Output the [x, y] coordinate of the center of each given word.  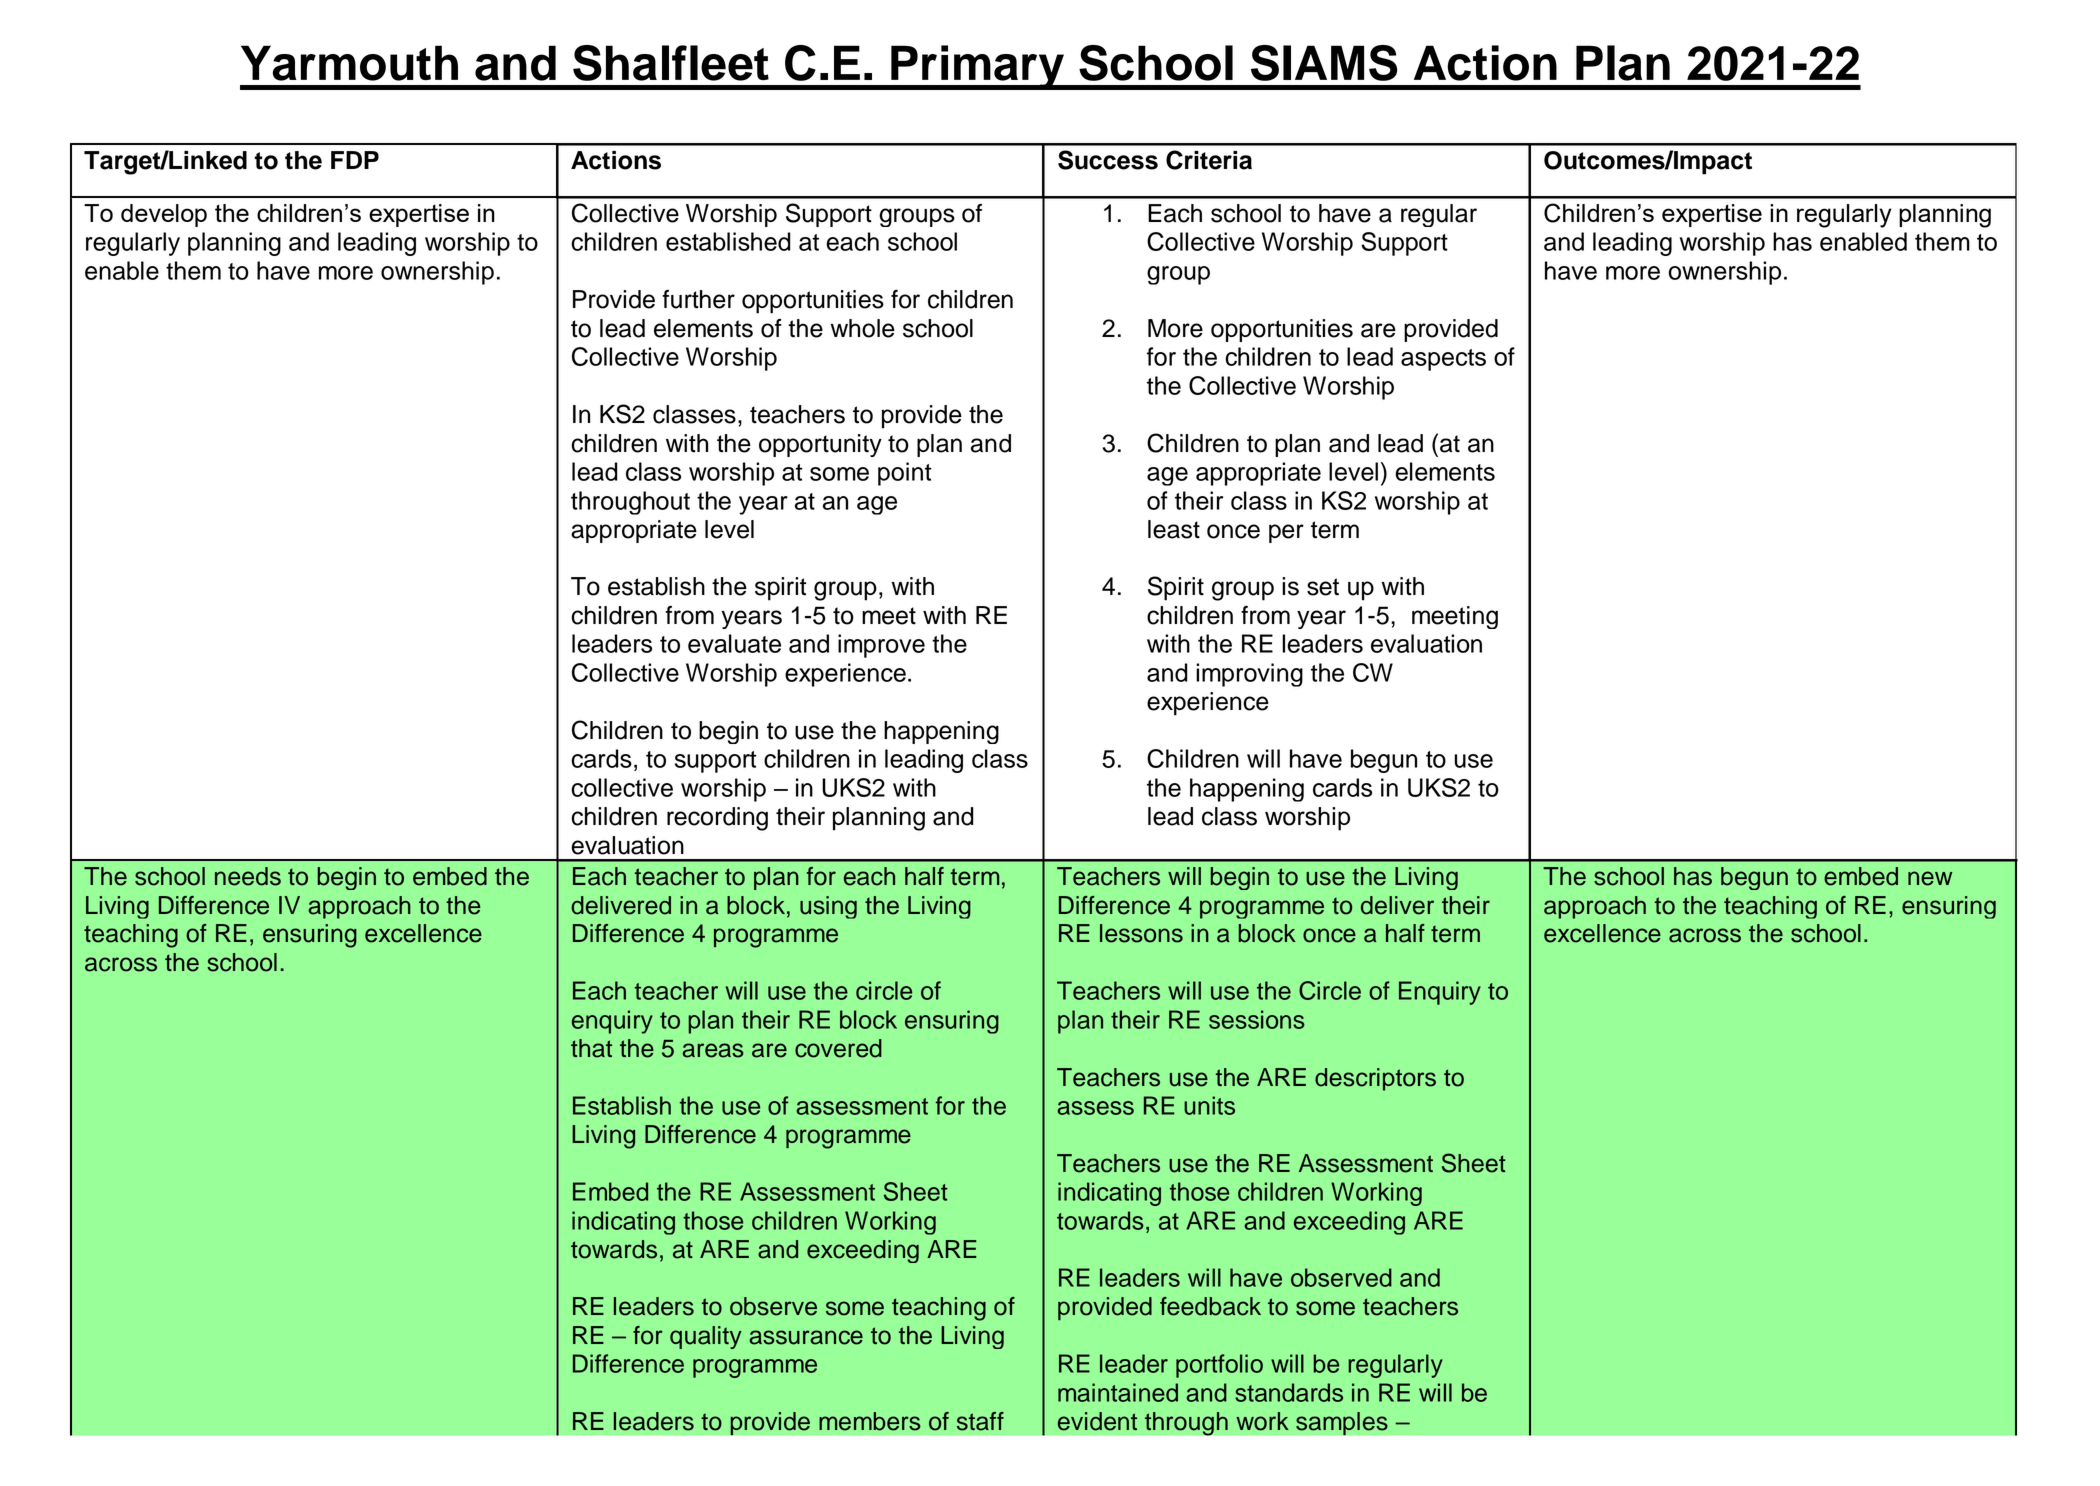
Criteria [1209, 160]
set [1323, 587]
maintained [1118, 1392]
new [1930, 878]
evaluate [734, 643]
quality [706, 1337]
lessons [1141, 933]
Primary [977, 67]
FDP [355, 160]
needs [248, 876]
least [1174, 529]
